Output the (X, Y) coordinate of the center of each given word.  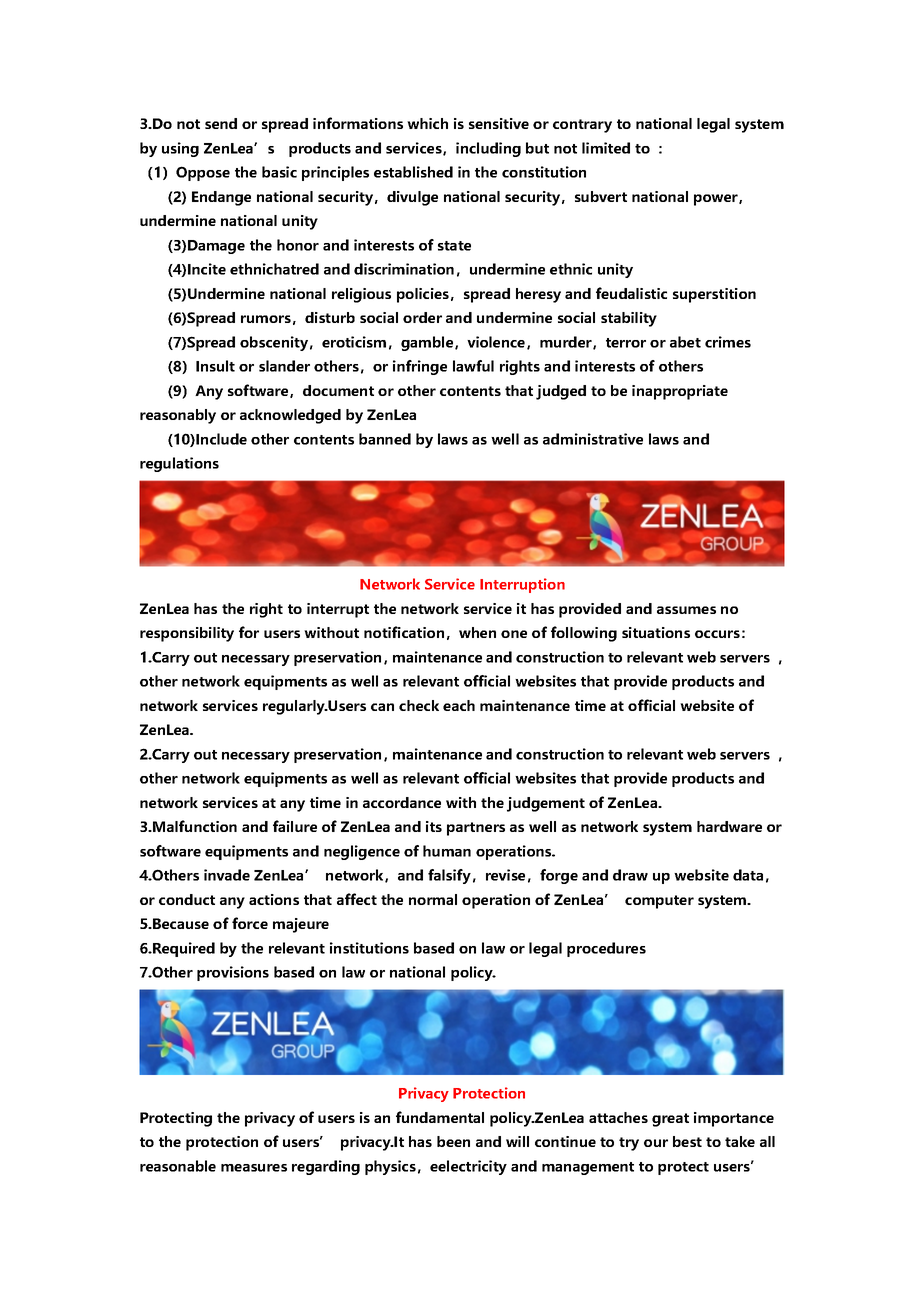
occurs (717, 634)
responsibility (187, 634)
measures (254, 1168)
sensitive (499, 123)
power (717, 200)
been (453, 1141)
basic (279, 172)
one (514, 634)
